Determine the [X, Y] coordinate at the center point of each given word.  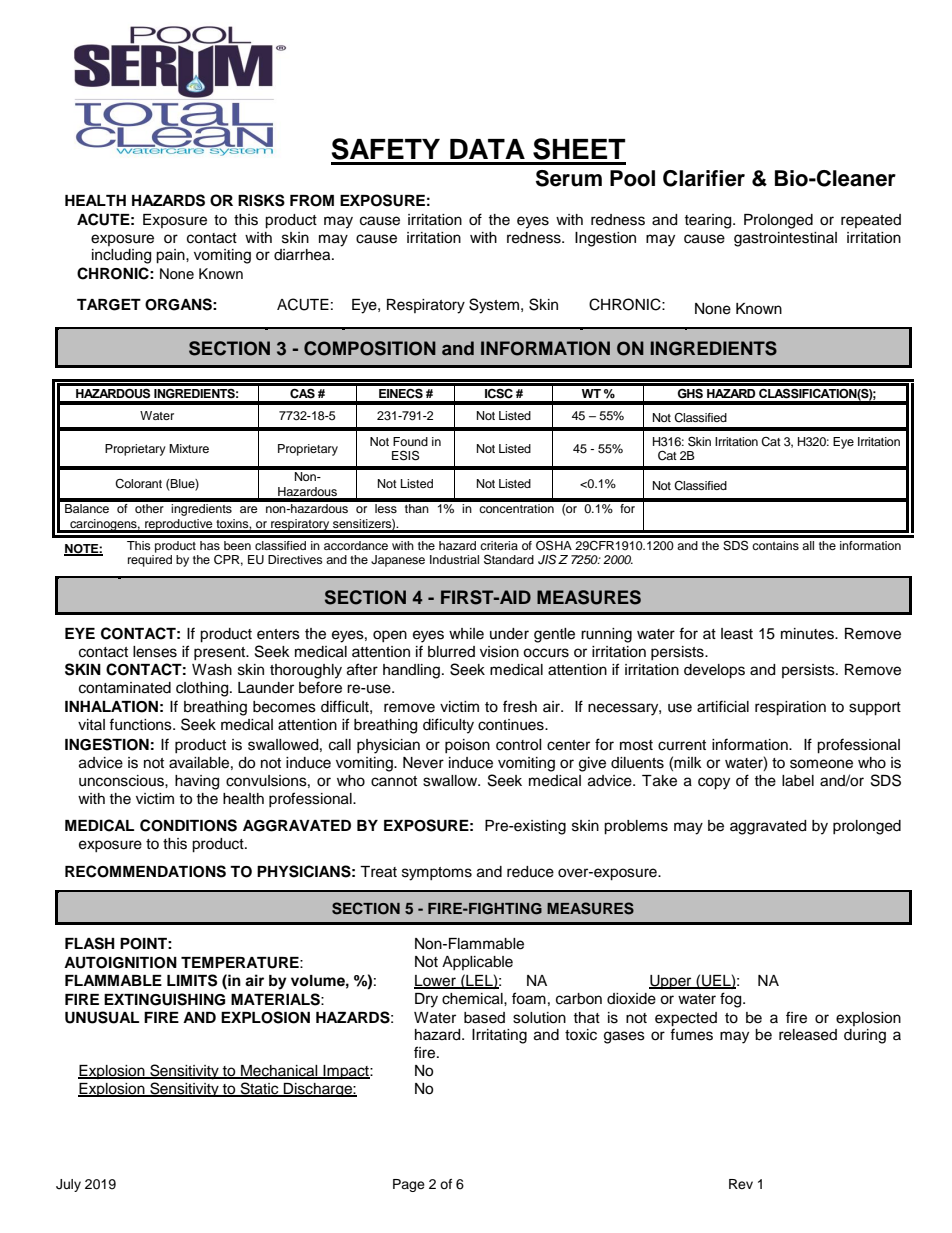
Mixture [189, 448]
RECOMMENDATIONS [145, 871]
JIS [547, 560]
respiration [790, 708]
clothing [203, 689]
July [68, 1185]
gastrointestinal [785, 239]
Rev [741, 1184]
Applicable [477, 963]
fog [732, 1000]
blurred [451, 652]
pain [171, 256]
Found [410, 441]
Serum [569, 178]
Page [409, 1185]
